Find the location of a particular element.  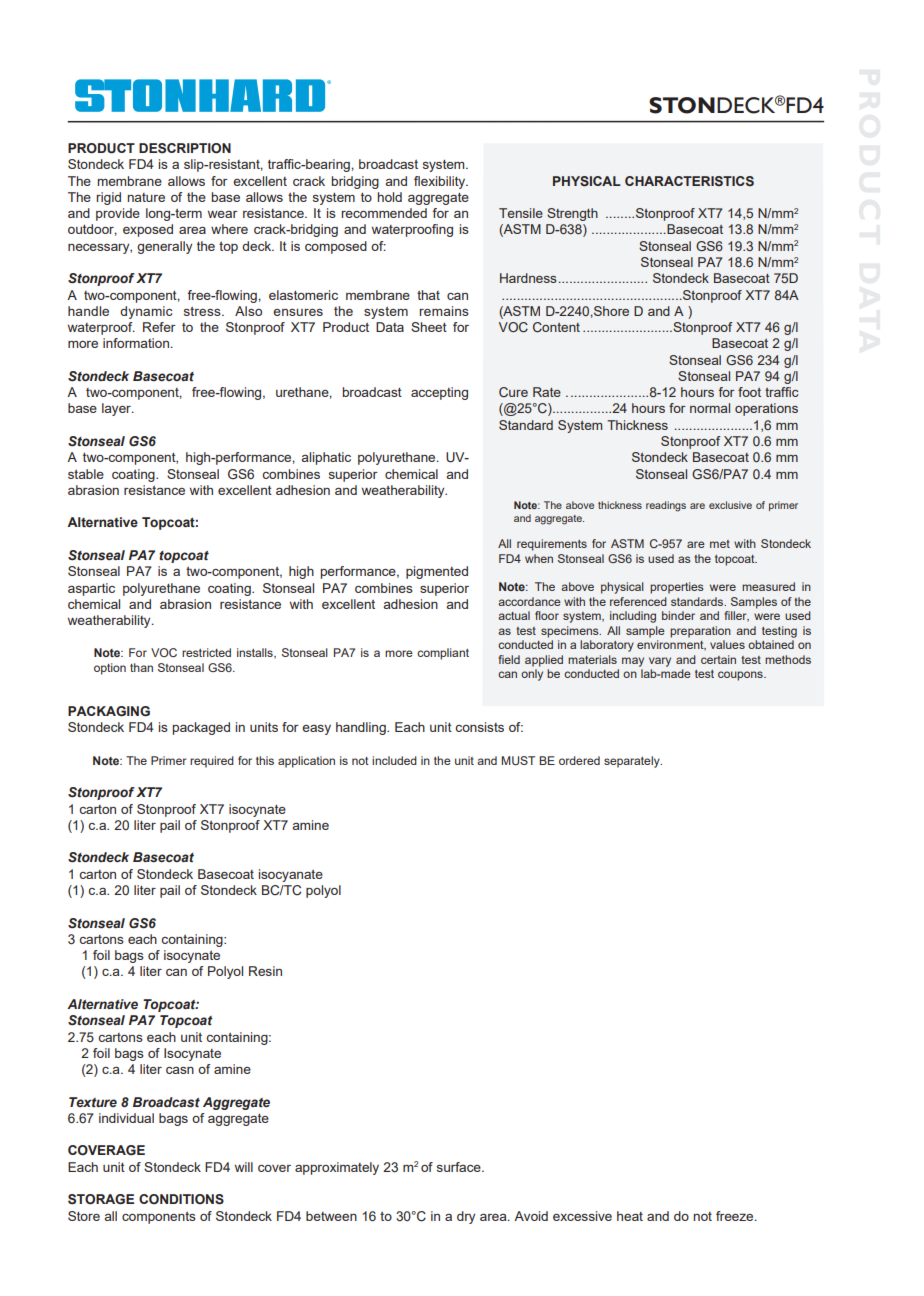

heat is located at coordinates (630, 1216).
